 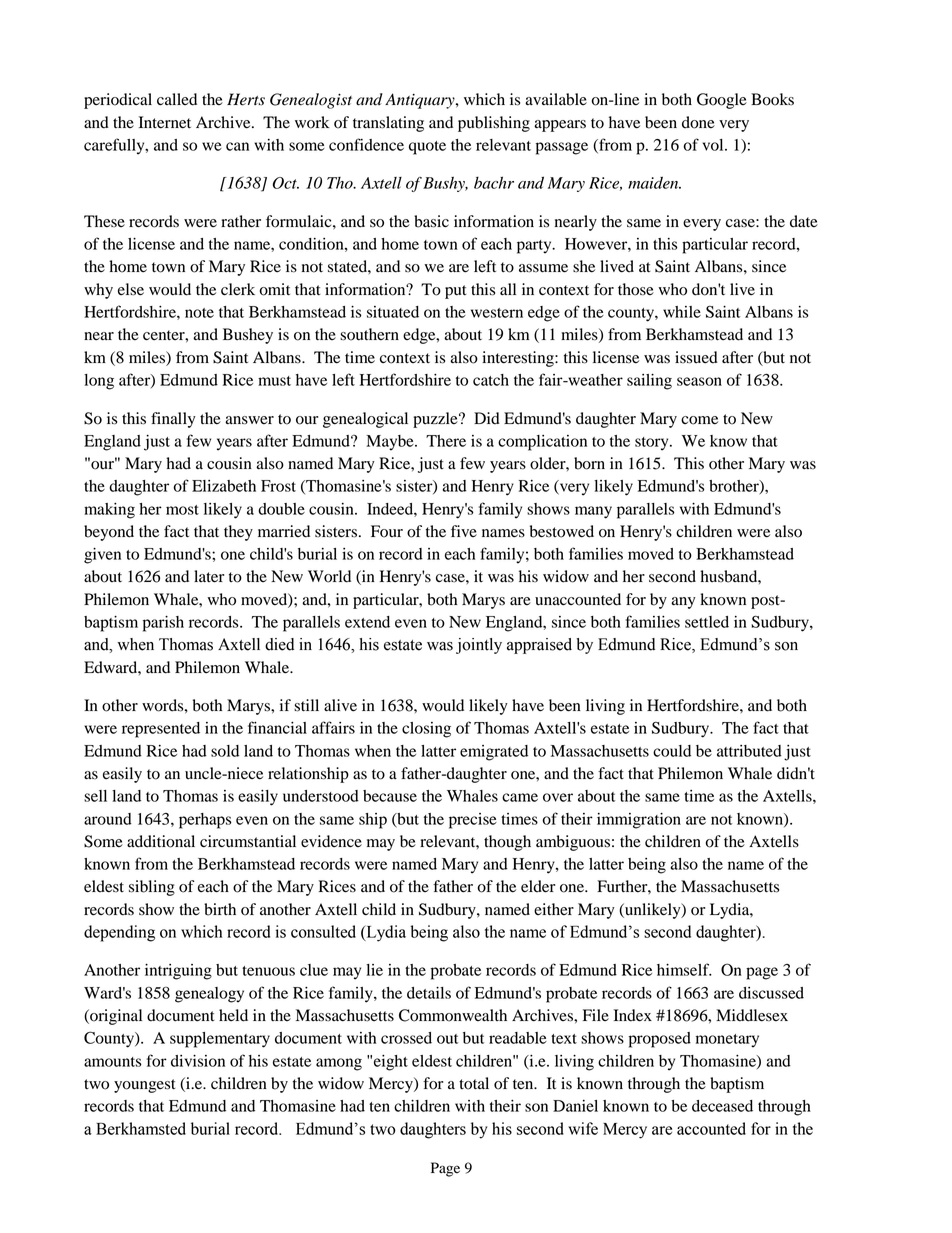 What do you see at coordinates (145, 1086) in the image?
I see `youngest` at bounding box center [145, 1086].
